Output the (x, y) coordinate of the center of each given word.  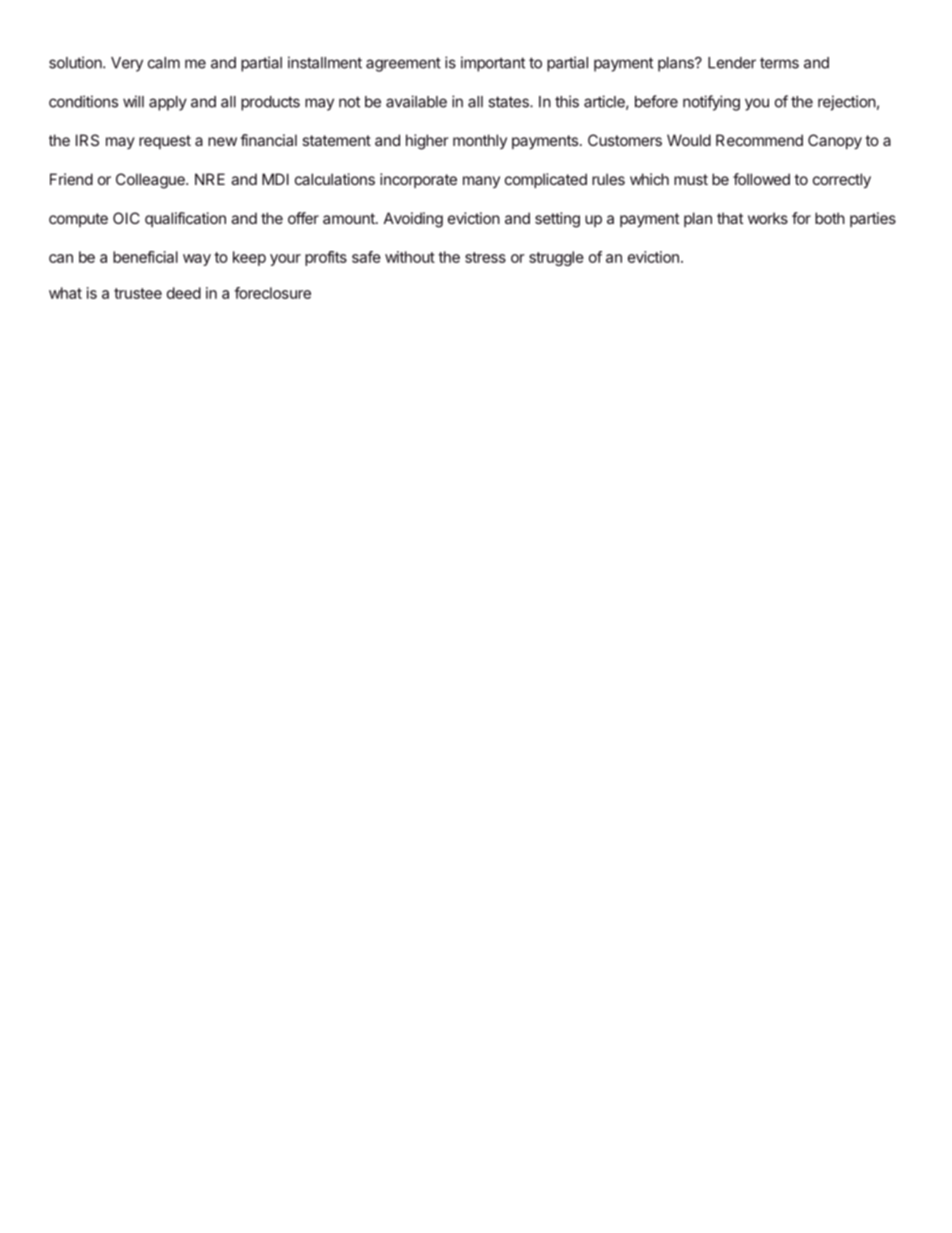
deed (184, 293)
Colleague (151, 181)
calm (164, 63)
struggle (556, 258)
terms (779, 63)
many (481, 182)
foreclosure (272, 293)
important (493, 64)
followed (761, 179)
